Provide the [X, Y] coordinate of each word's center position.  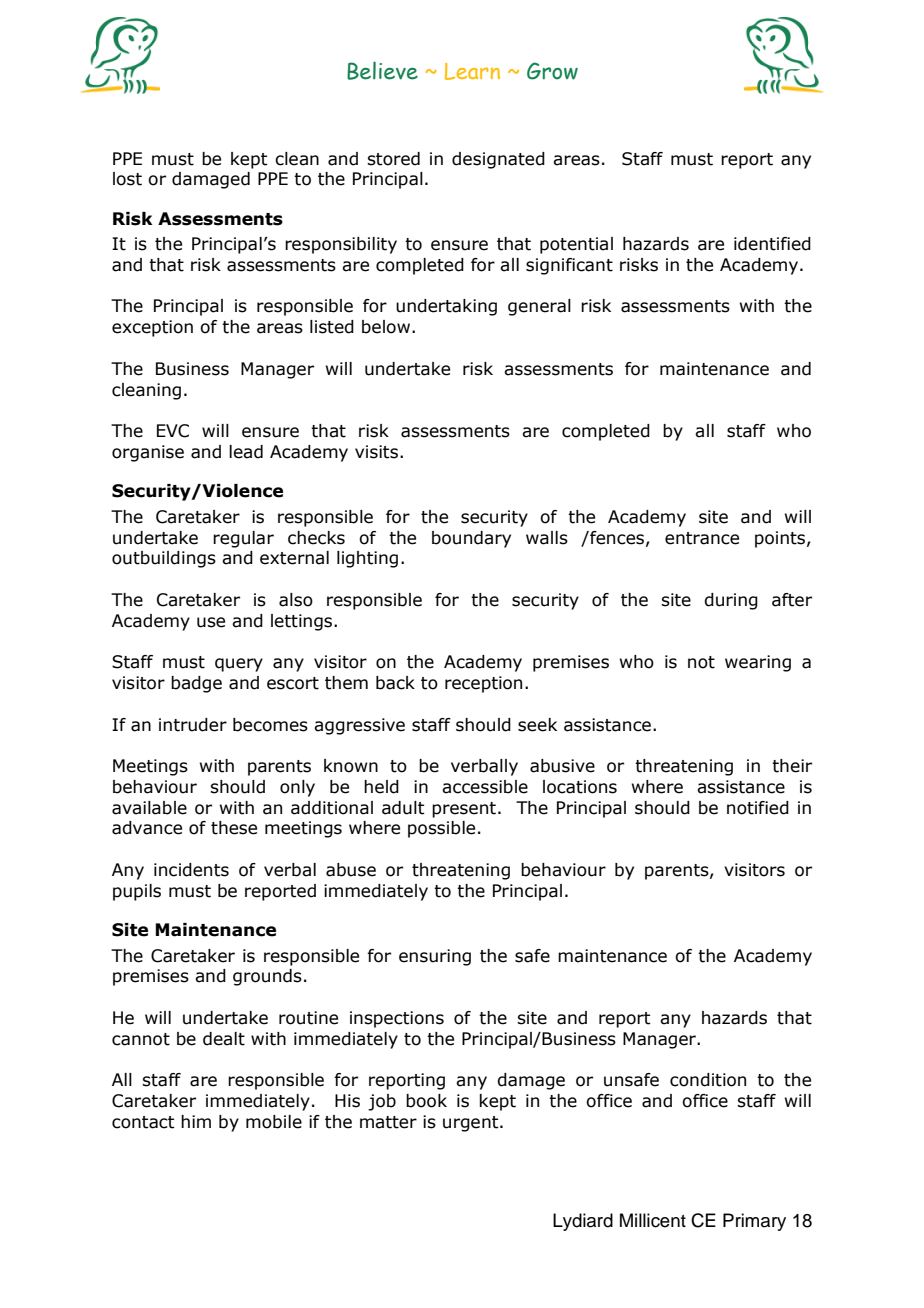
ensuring [435, 957]
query [239, 665]
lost [127, 179]
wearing [758, 663]
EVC [173, 431]
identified [772, 244]
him [196, 1121]
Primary [754, 1222]
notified [758, 808]
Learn [472, 71]
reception [483, 684]
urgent [472, 1124]
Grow [552, 71]
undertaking [446, 307]
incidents [191, 870]
